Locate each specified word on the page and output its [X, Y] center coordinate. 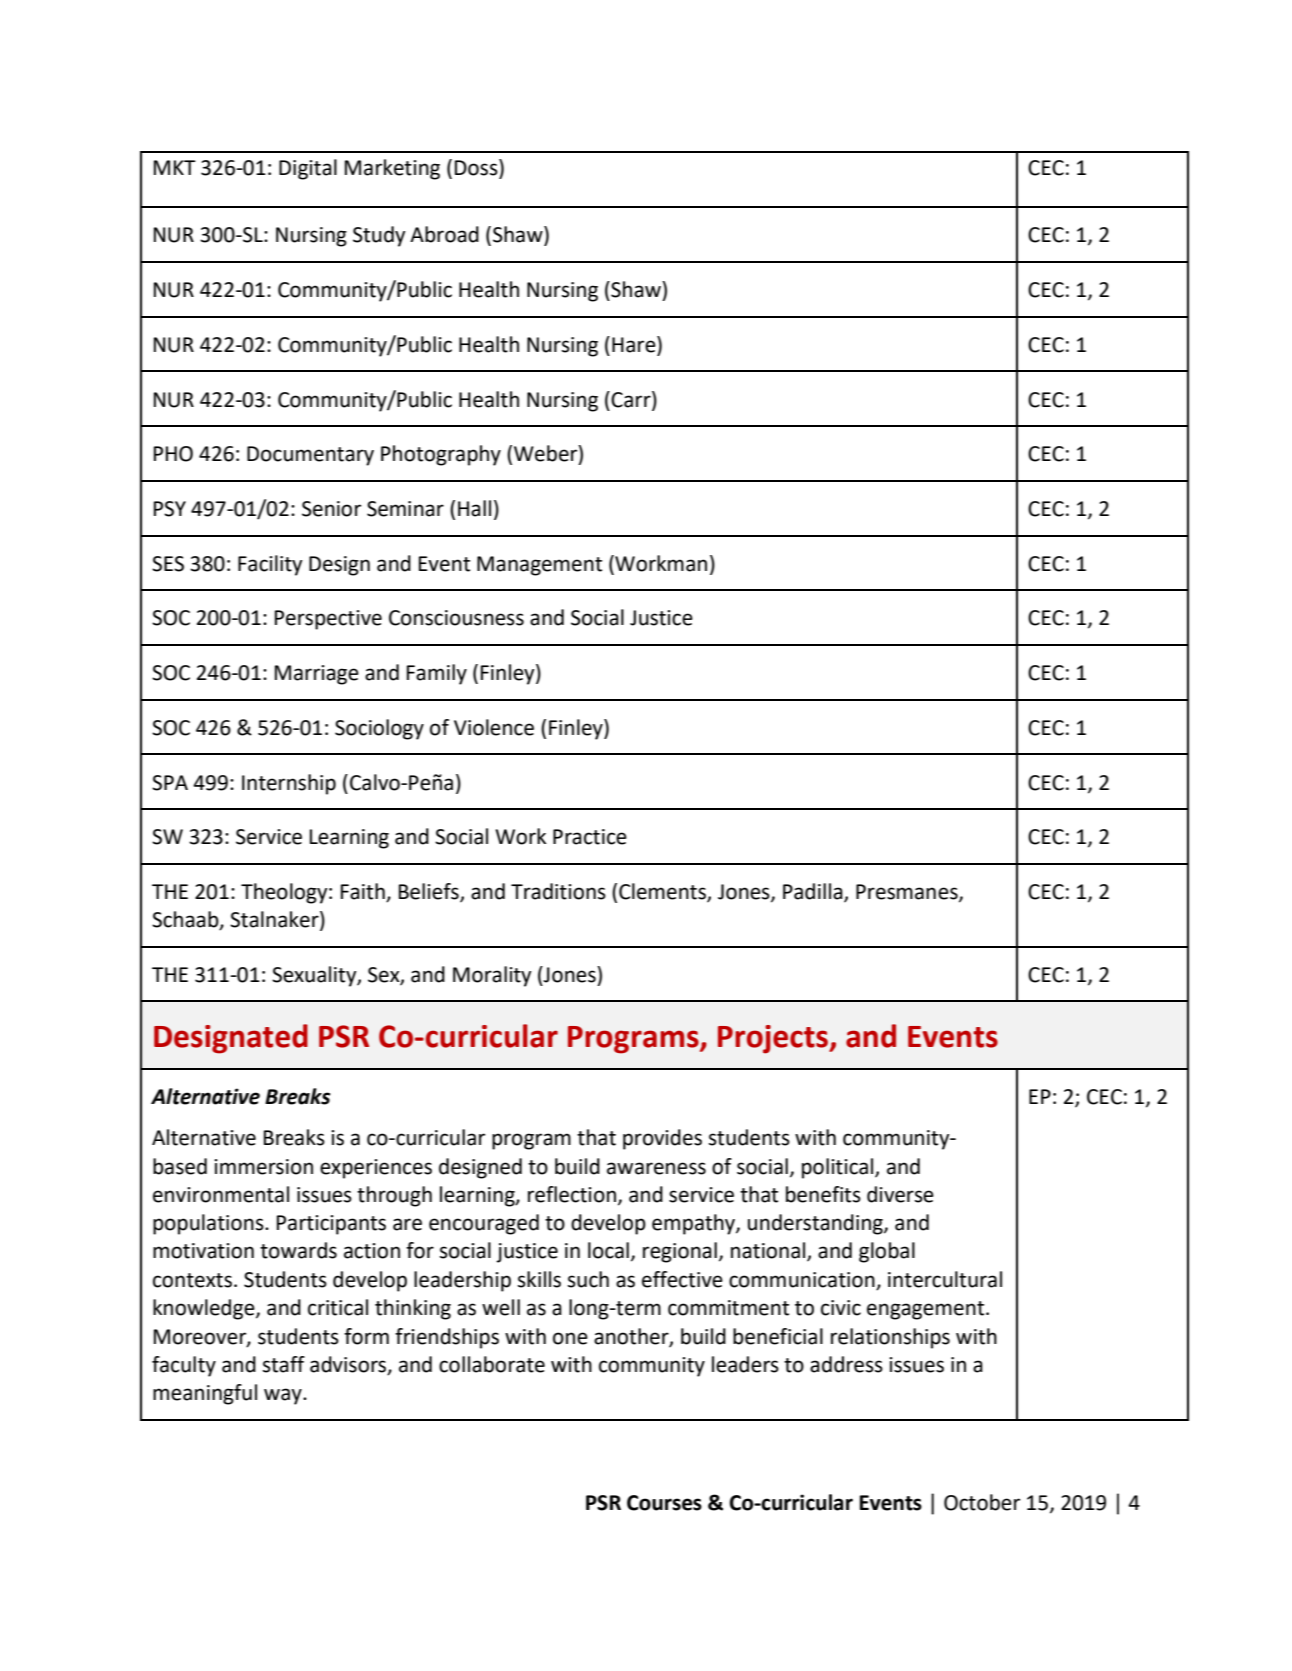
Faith [364, 892]
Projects [774, 1039]
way [284, 1396]
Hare [635, 344]
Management [539, 566]
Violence [494, 727]
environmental [221, 1194]
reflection [572, 1194]
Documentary [310, 456]
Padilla [814, 892]
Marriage [317, 675]
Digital [308, 169]
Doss [477, 168]
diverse [900, 1194]
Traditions [558, 891]
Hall [474, 508]
